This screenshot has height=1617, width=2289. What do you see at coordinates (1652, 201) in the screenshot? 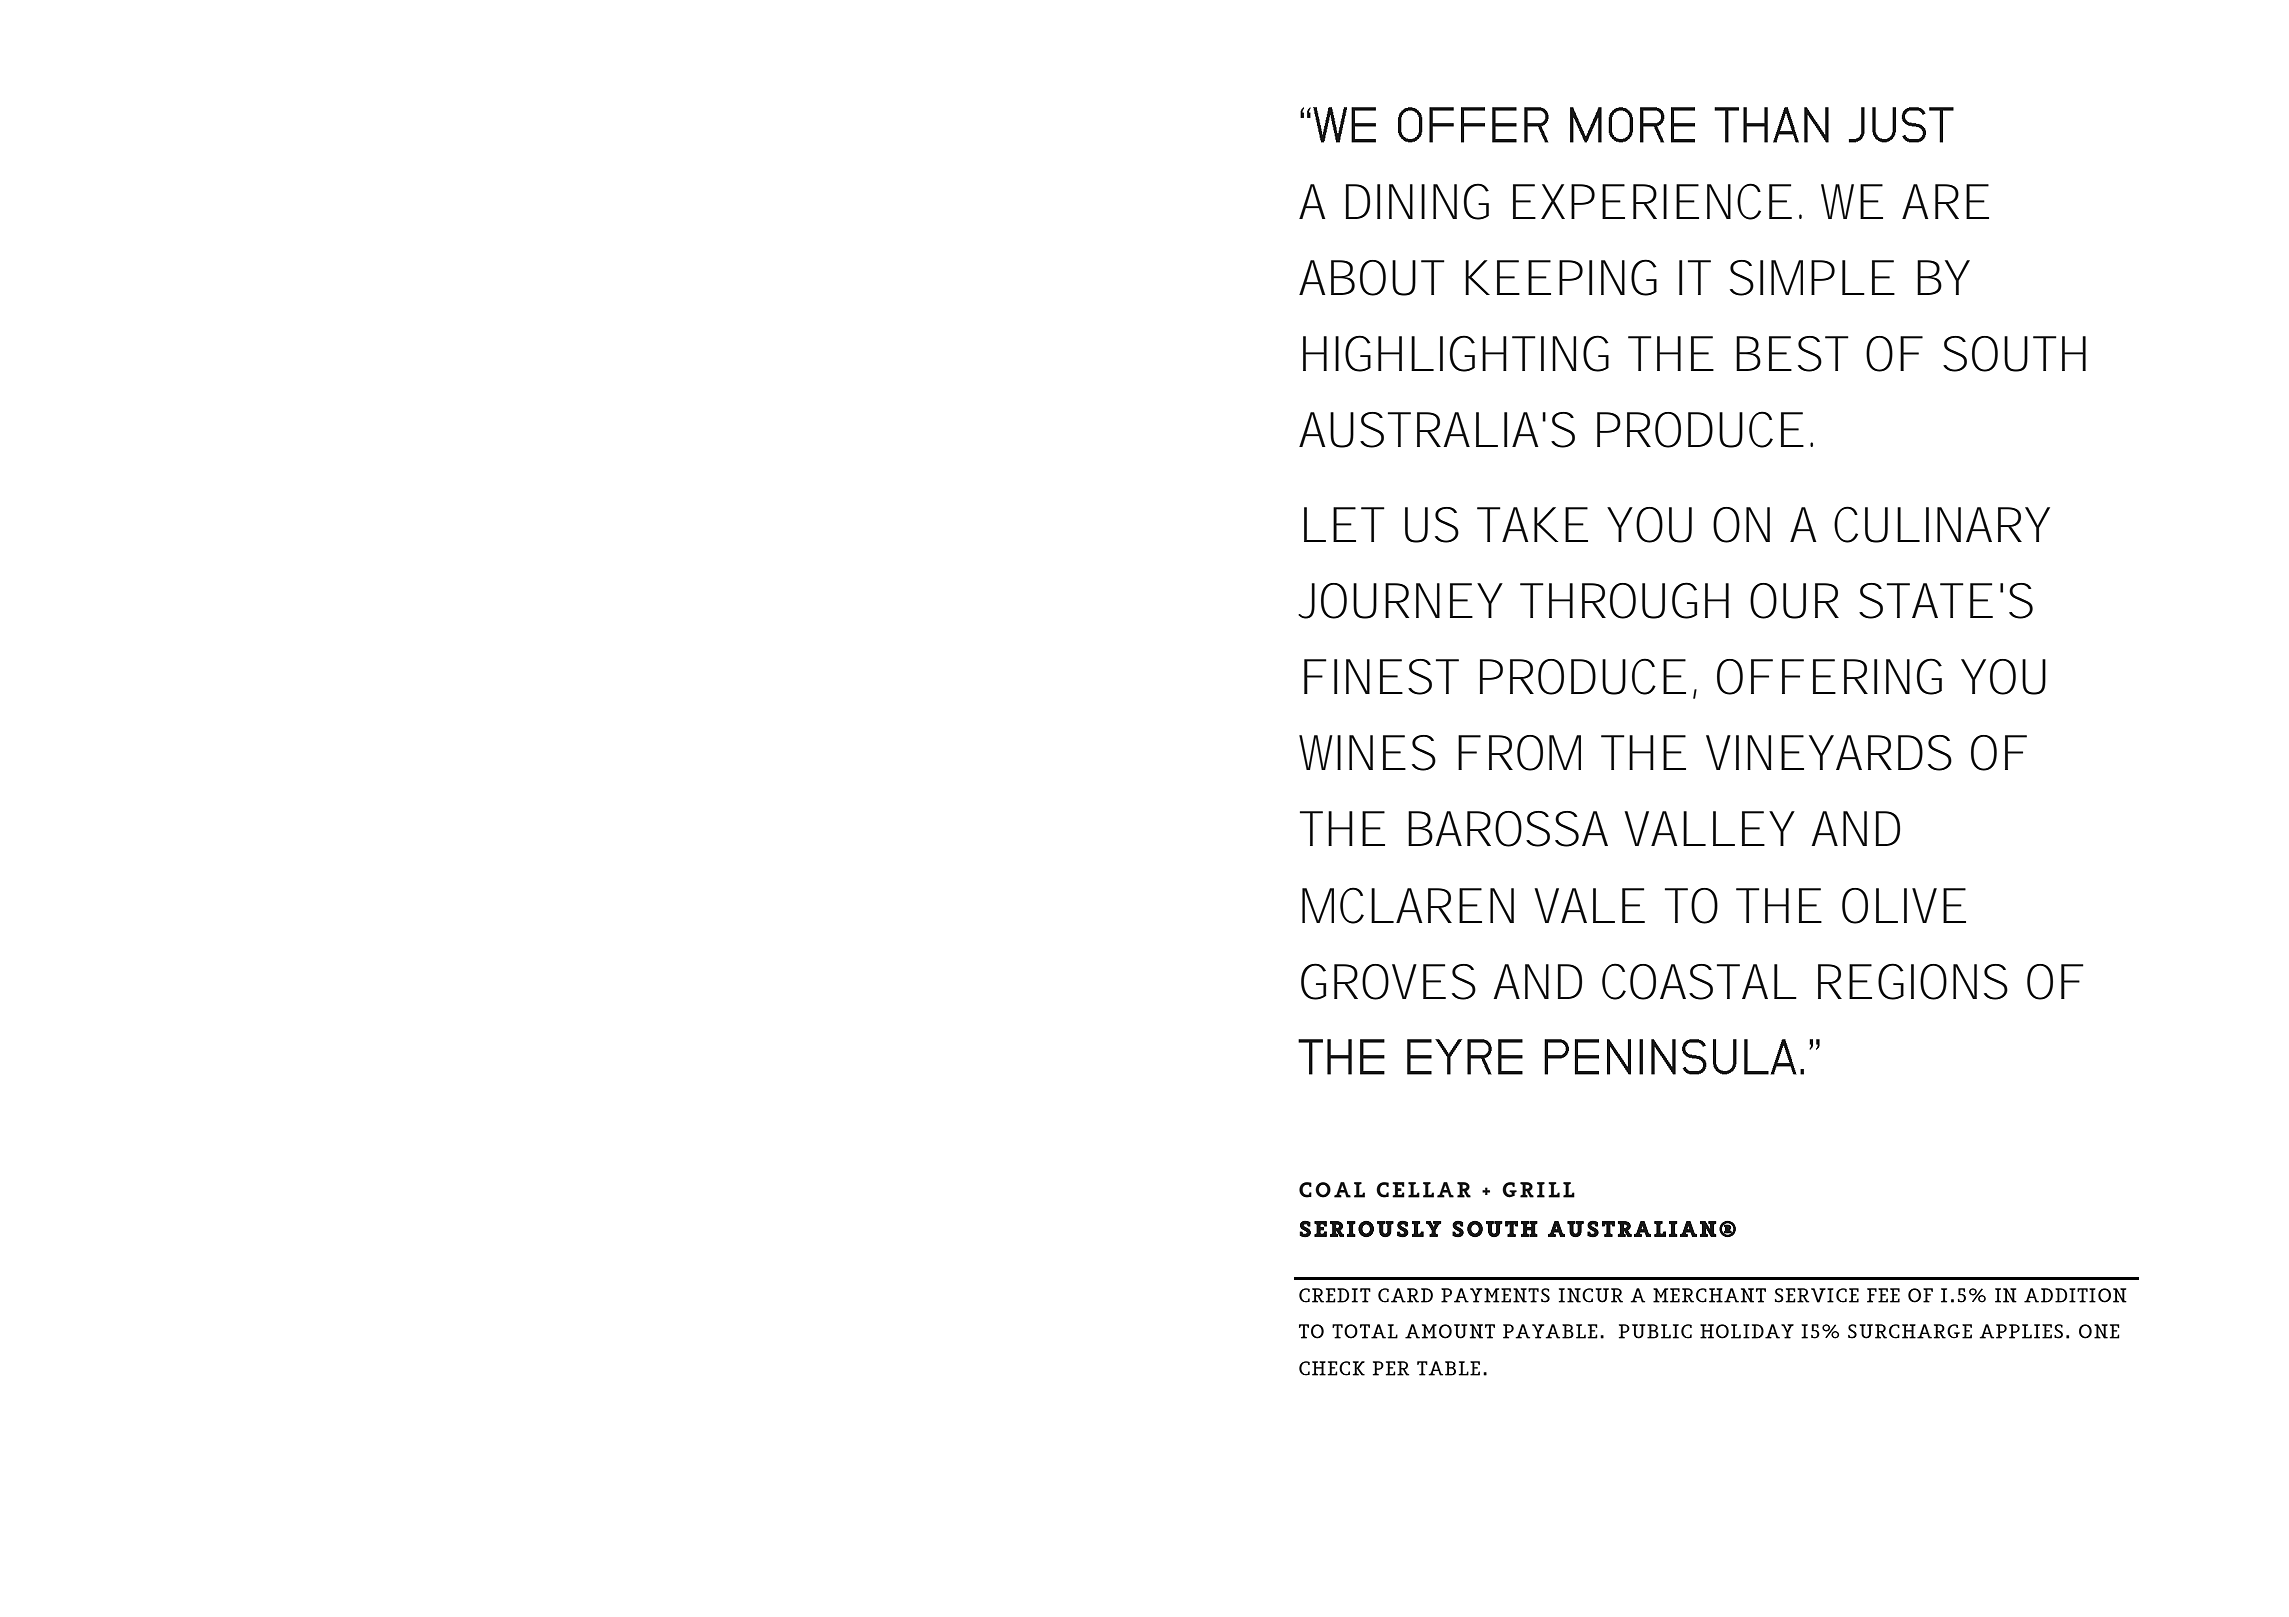
I see `EXPERIENCE` at bounding box center [1652, 201].
